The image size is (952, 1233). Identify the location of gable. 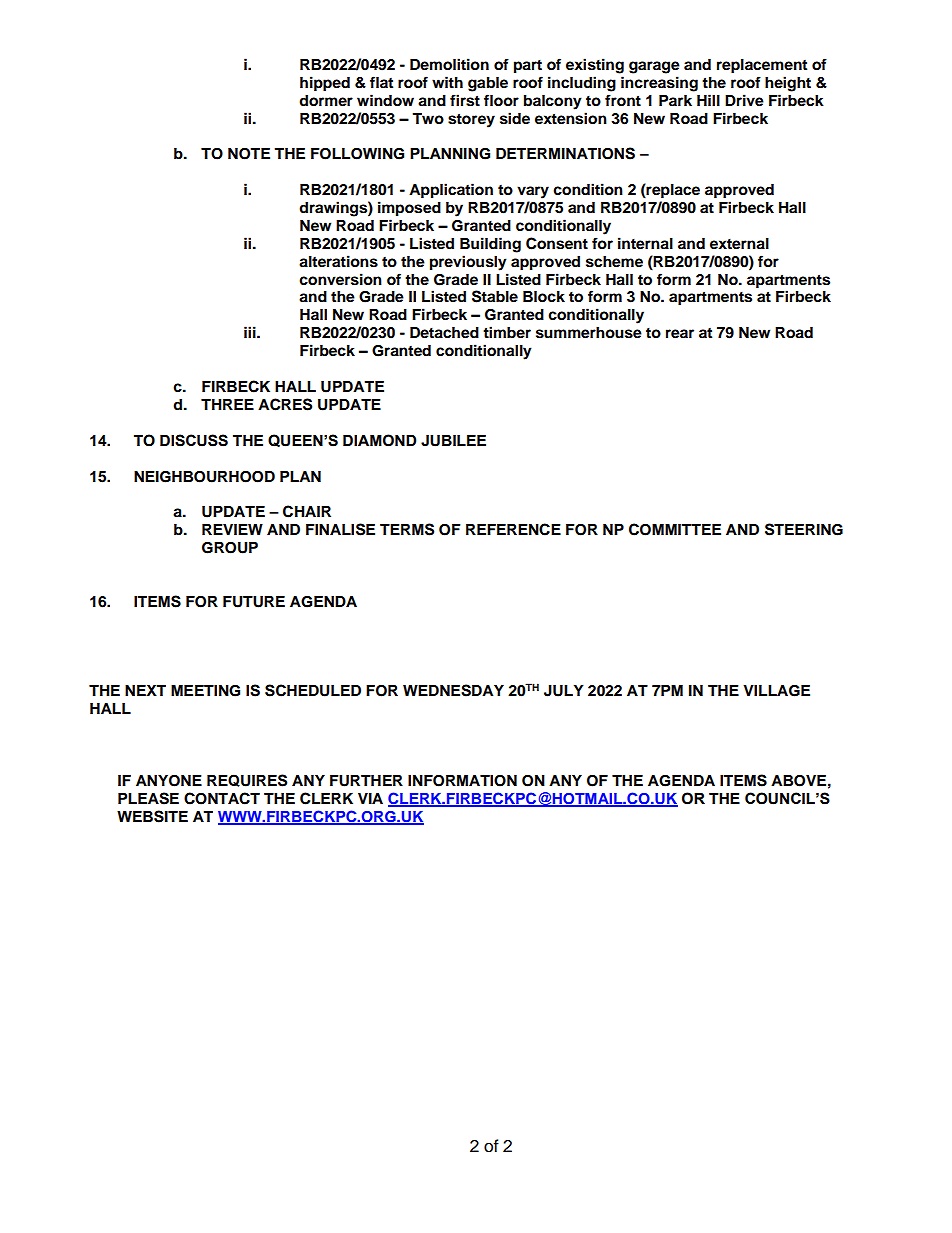
(488, 84).
